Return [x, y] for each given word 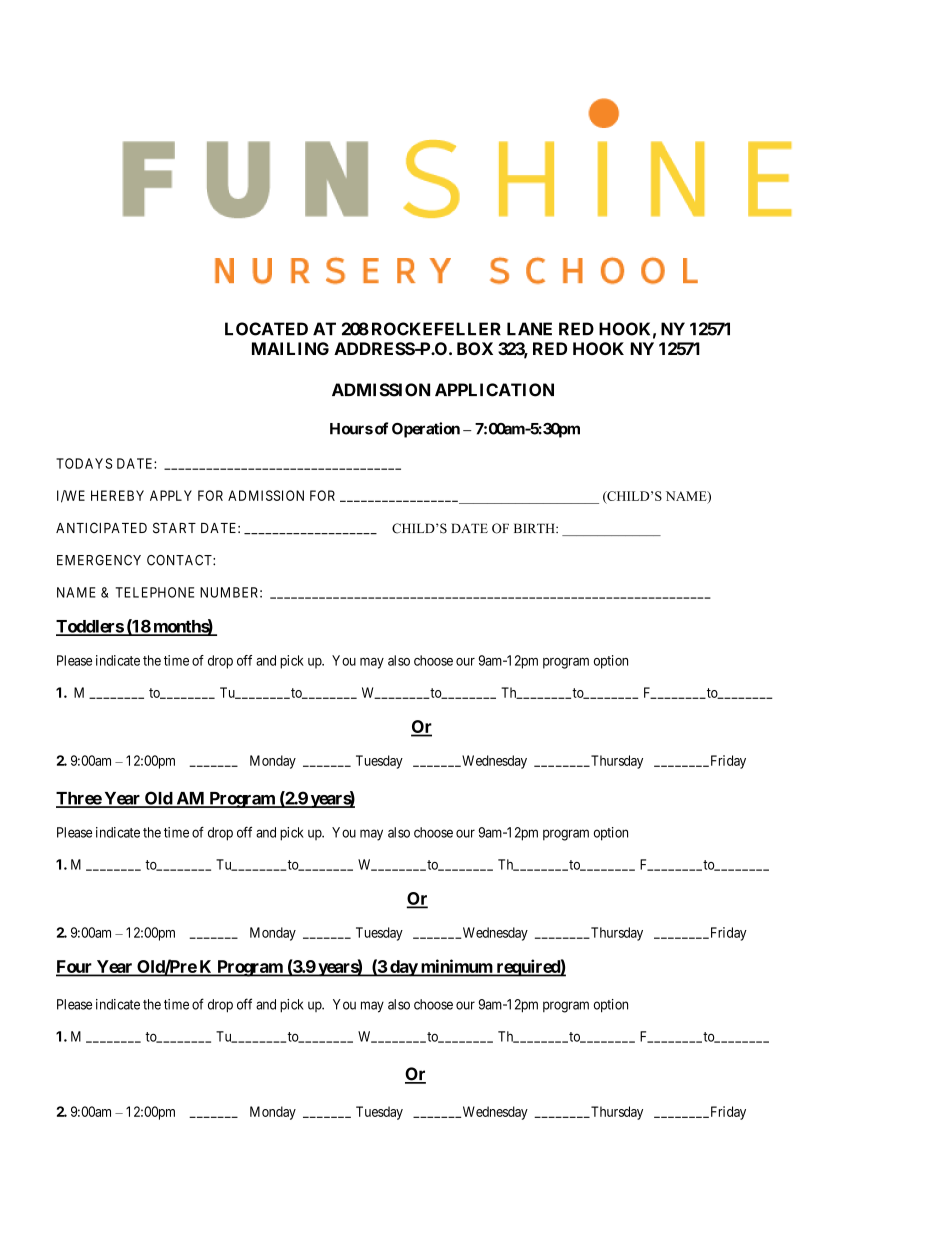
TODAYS [84, 463]
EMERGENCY [99, 560]
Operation [426, 430]
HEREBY [117, 495]
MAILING [290, 348]
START [174, 528]
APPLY [171, 495]
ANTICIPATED [101, 527]
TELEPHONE [154, 592]
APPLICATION [494, 390]
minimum [456, 967]
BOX [475, 348]
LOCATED [266, 329]
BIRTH [535, 528]
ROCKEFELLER [436, 329]
